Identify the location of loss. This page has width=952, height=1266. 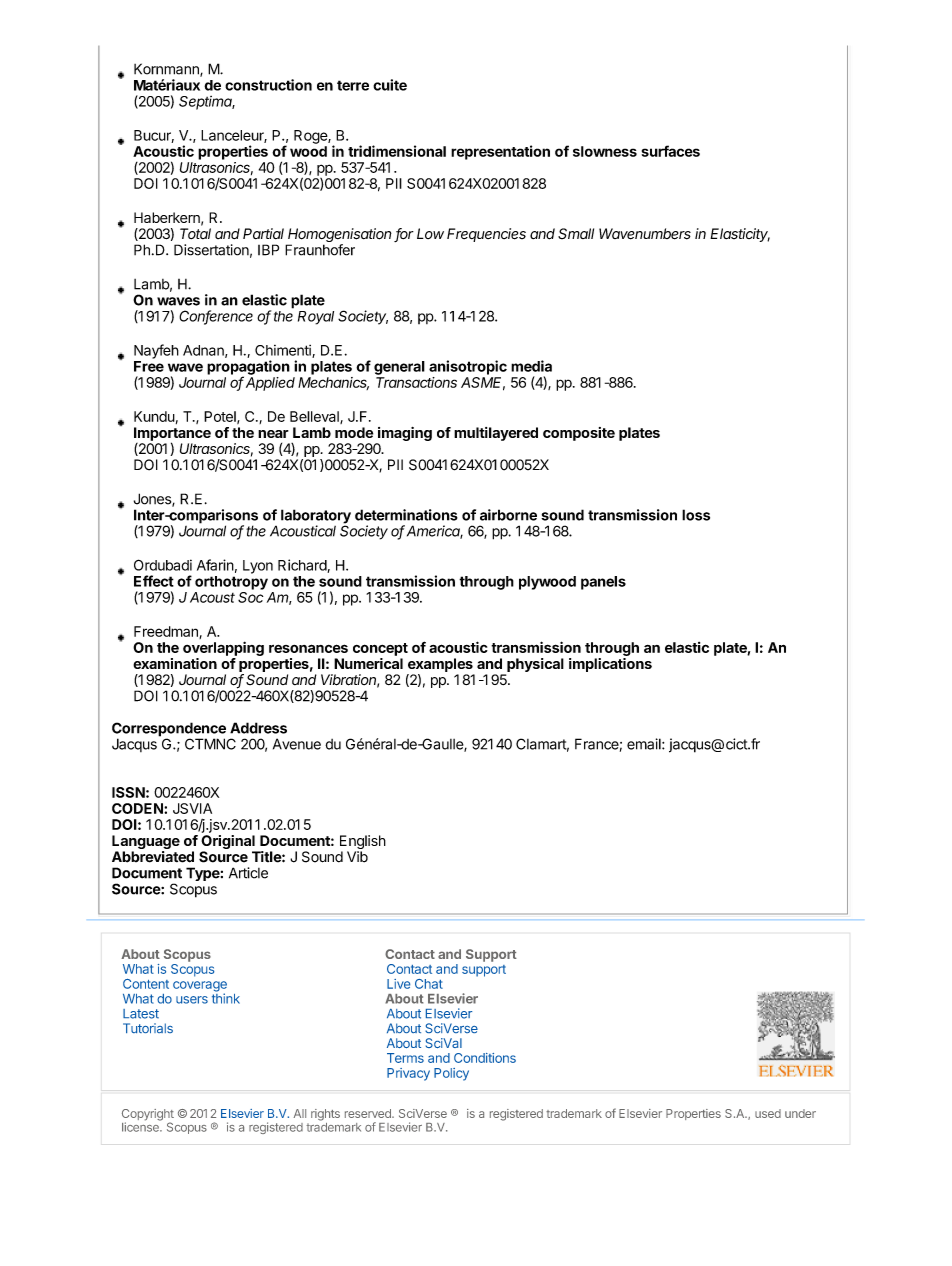
(696, 515).
